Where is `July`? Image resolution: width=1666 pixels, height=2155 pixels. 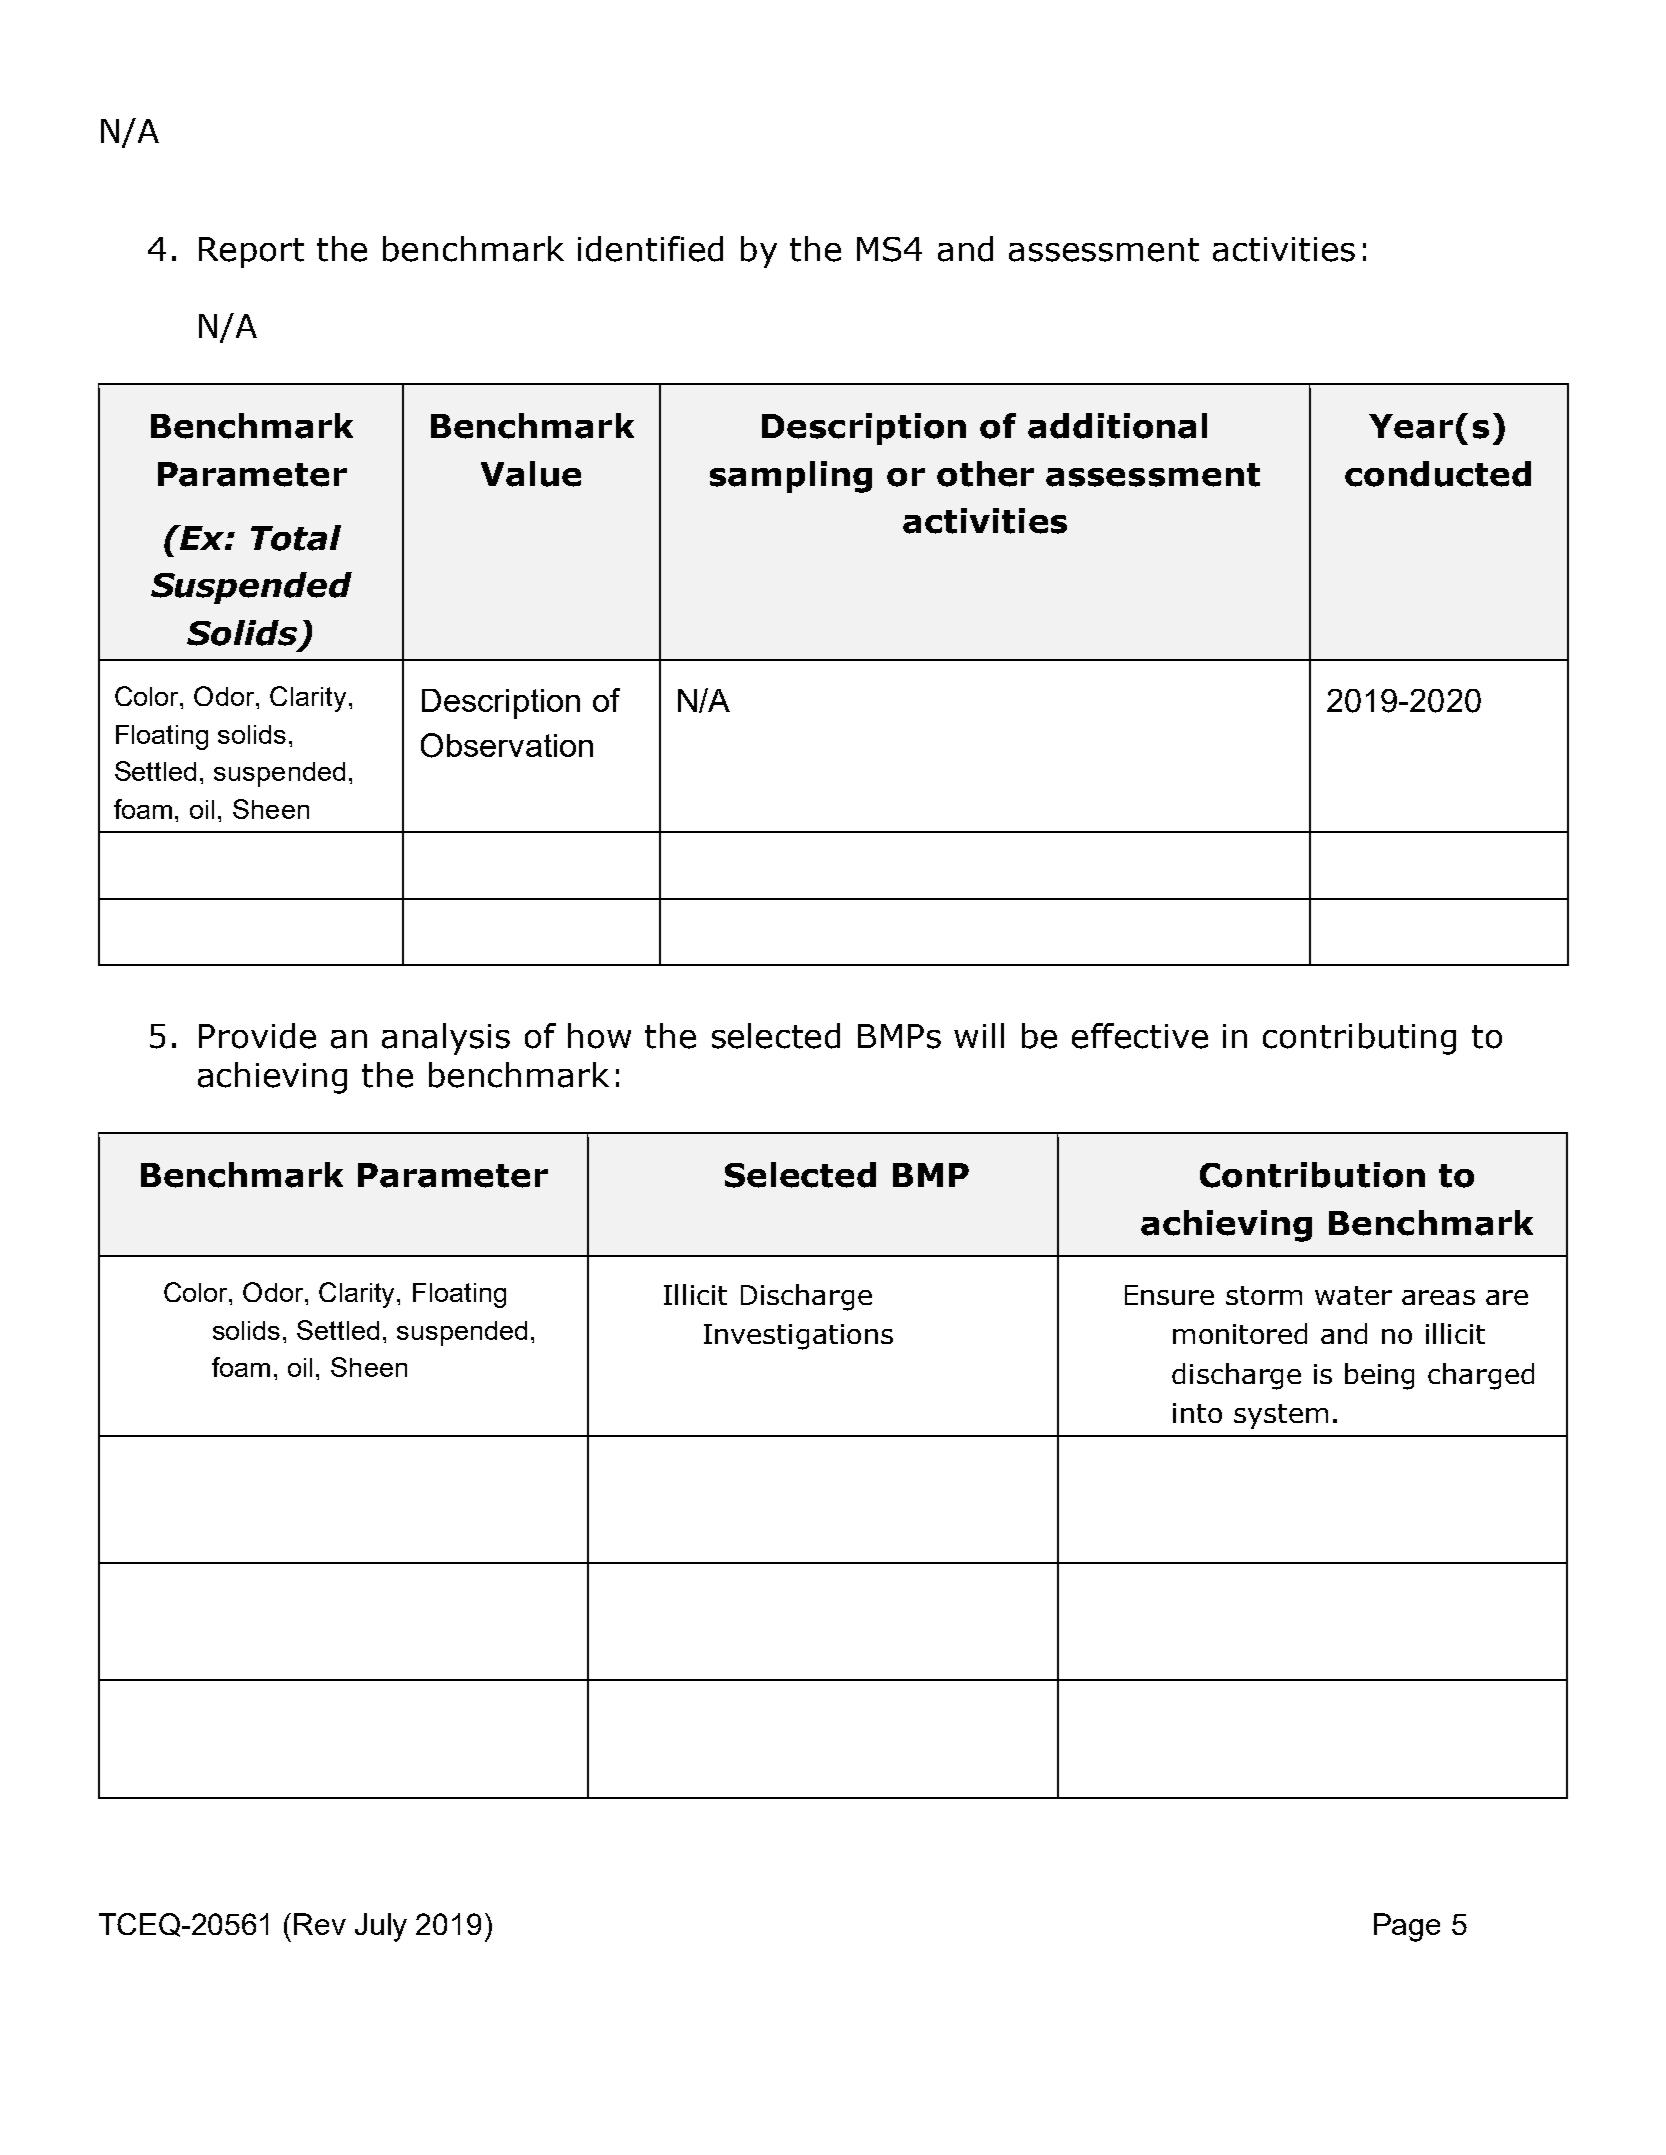
July is located at coordinates (381, 1927).
